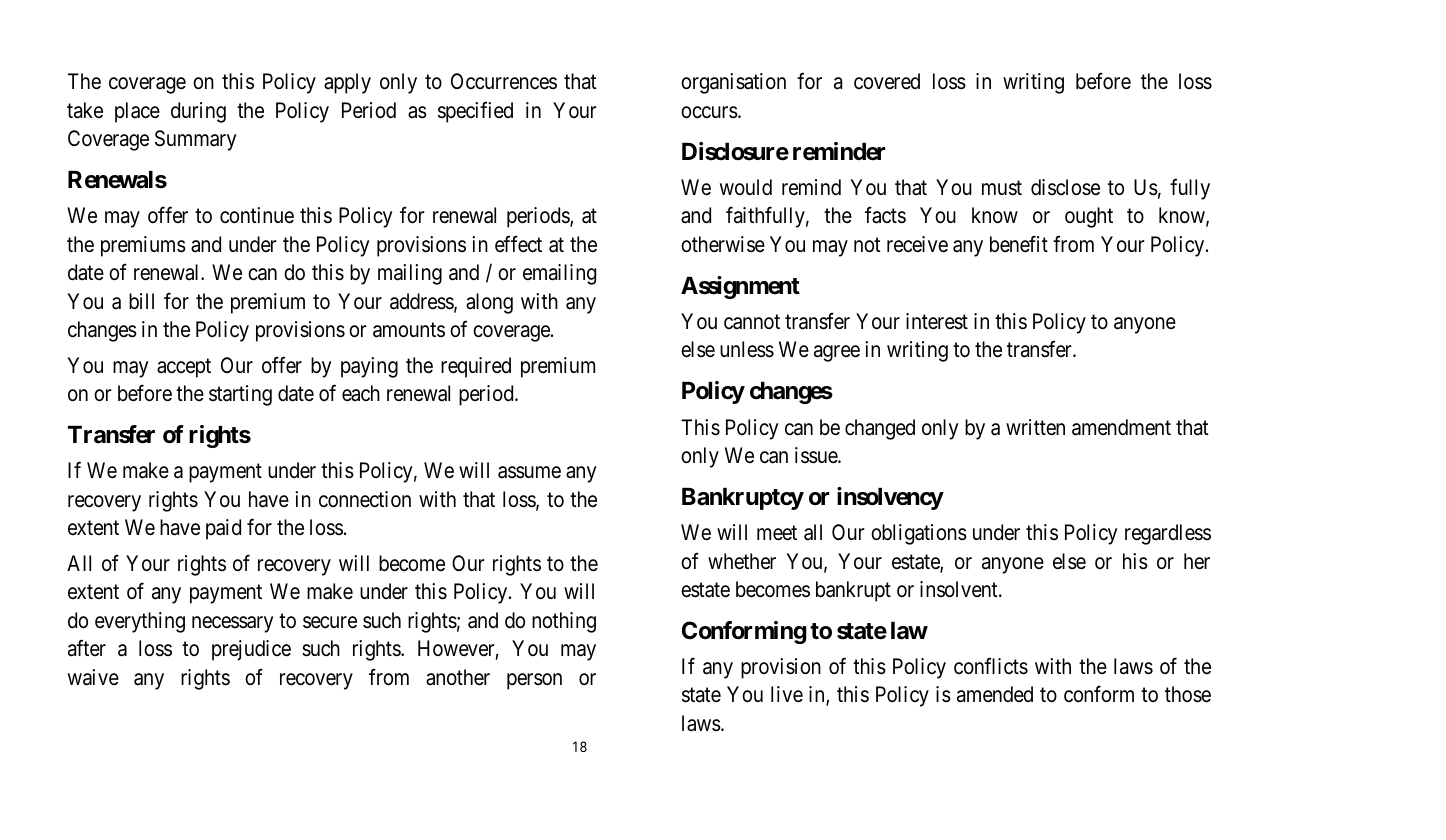  Describe the element at coordinates (251, 650) in the screenshot. I see `prejudice` at that location.
